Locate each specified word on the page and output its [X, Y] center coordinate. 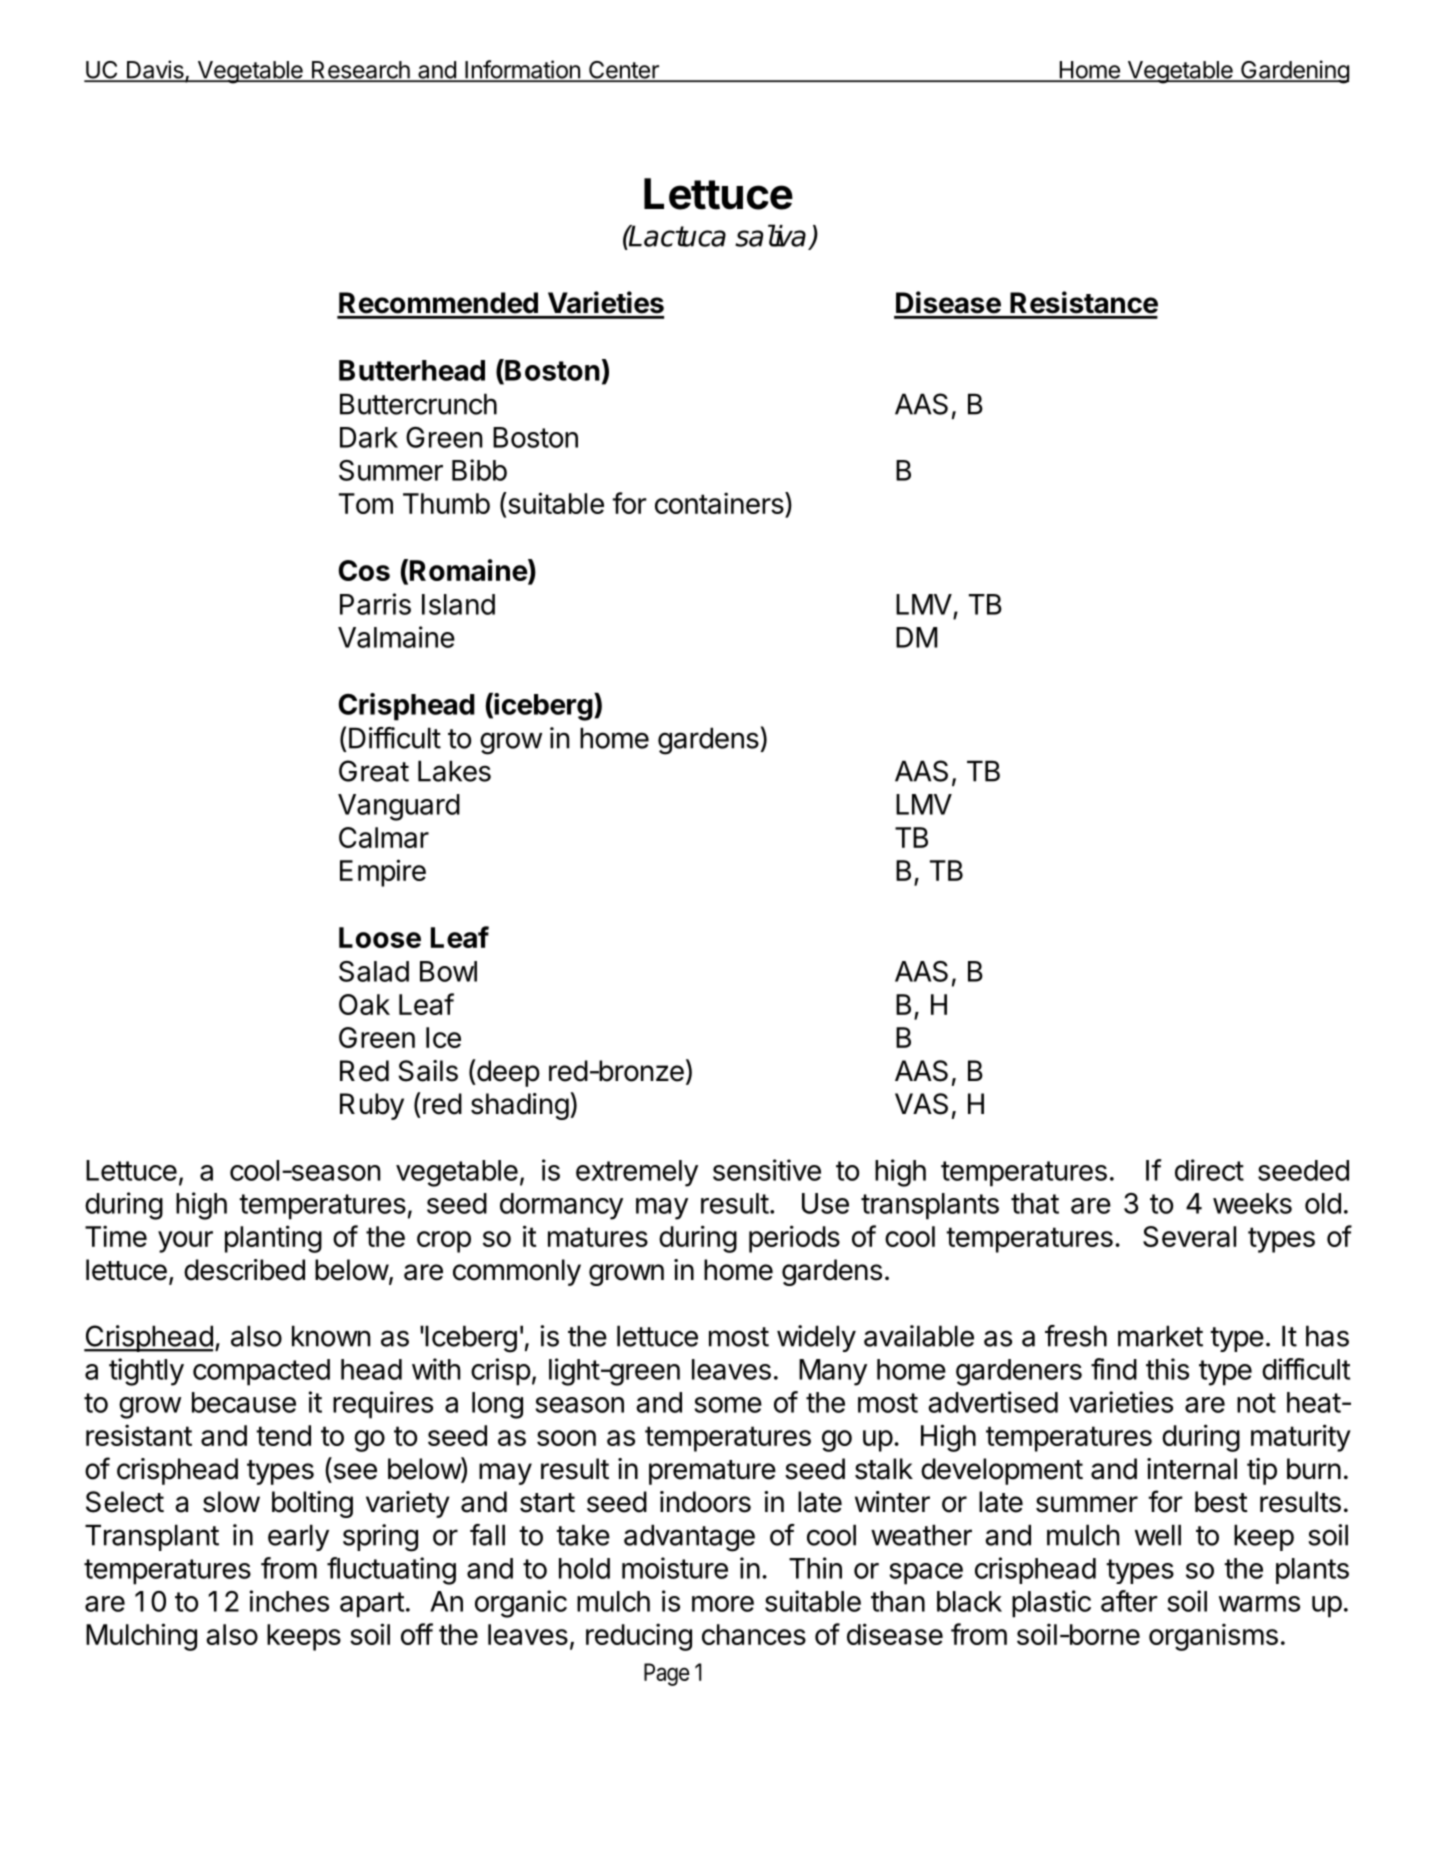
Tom [366, 503]
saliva [770, 235]
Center [623, 71]
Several [1189, 1236]
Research [361, 71]
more [723, 1604]
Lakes [454, 771]
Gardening [1294, 72]
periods [794, 1239]
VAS [921, 1104]
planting [273, 1239]
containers [719, 503]
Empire [383, 873]
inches [289, 1601]
